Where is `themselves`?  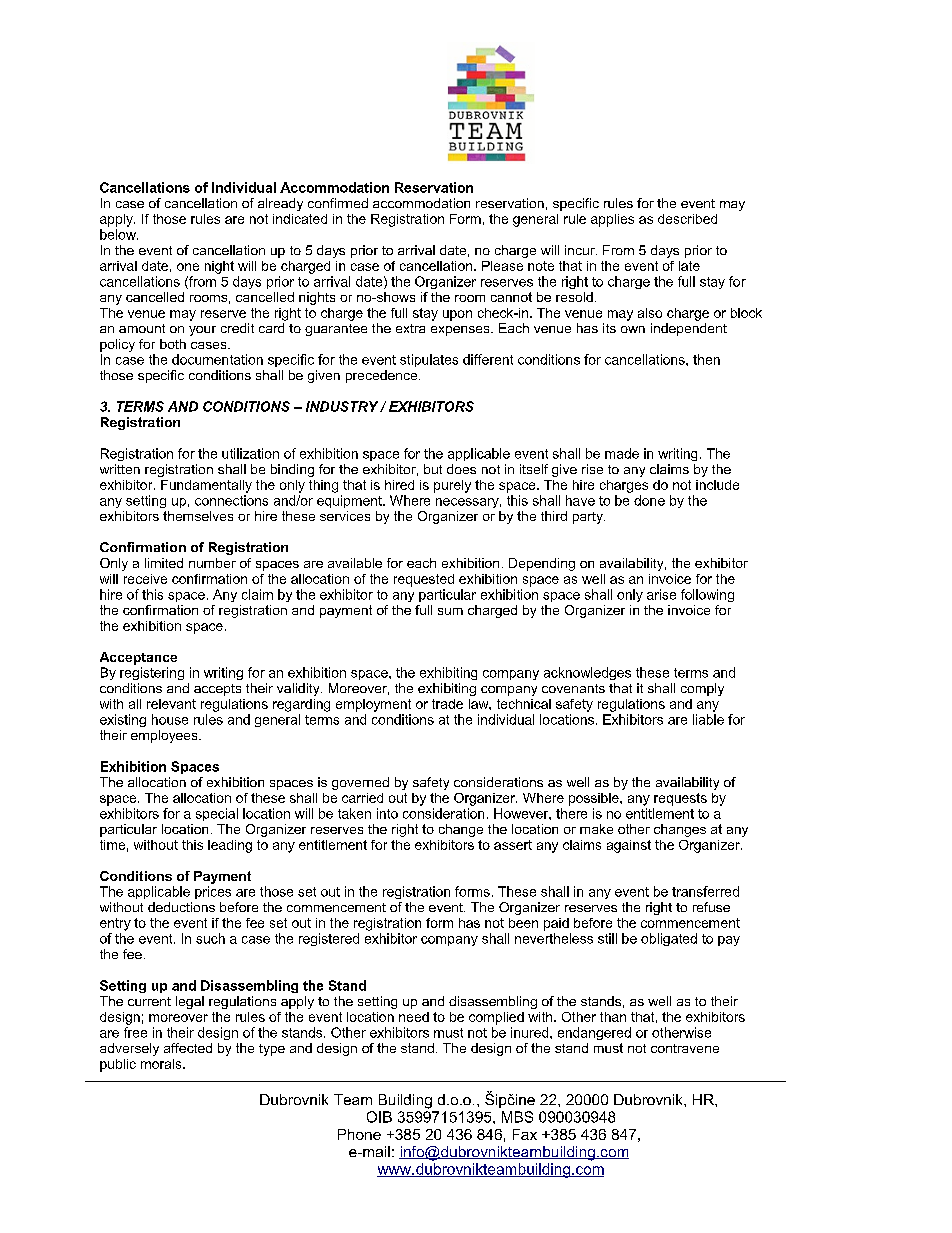
themselves is located at coordinates (198, 516).
